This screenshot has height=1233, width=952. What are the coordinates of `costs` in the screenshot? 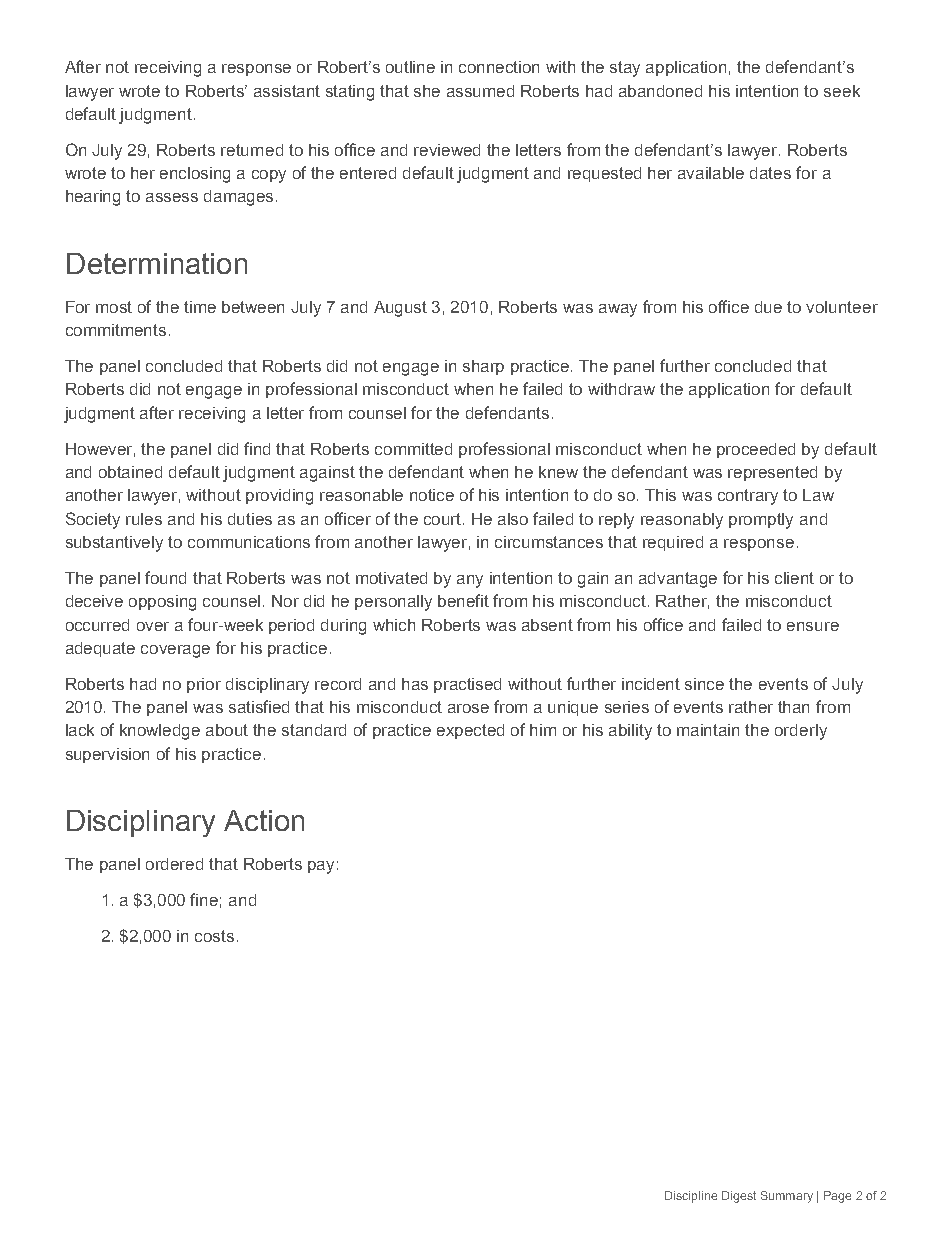 It's located at (214, 936).
